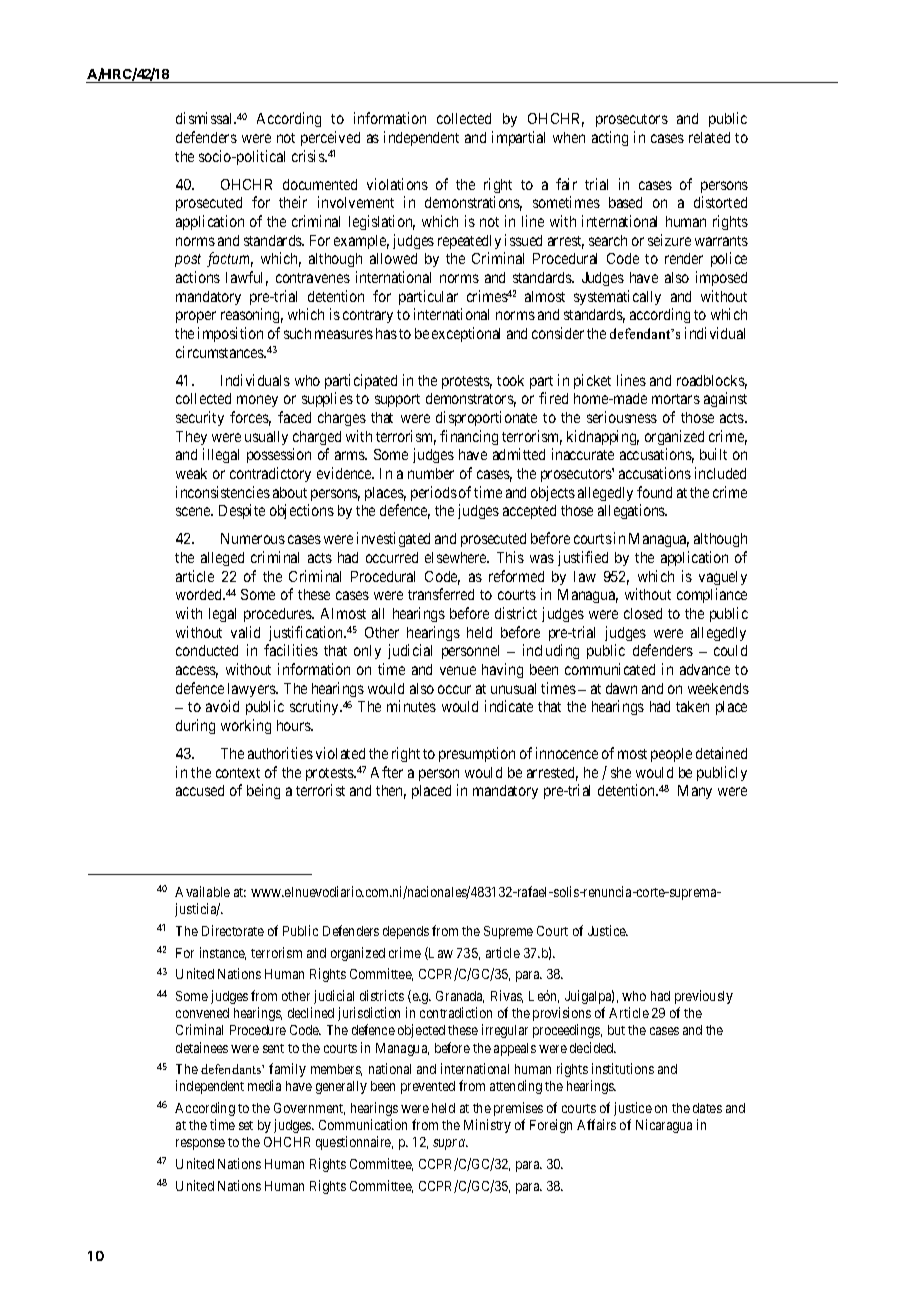 The image size is (924, 1309). Describe the element at coordinates (625, 202) in the screenshot. I see `based` at that location.
